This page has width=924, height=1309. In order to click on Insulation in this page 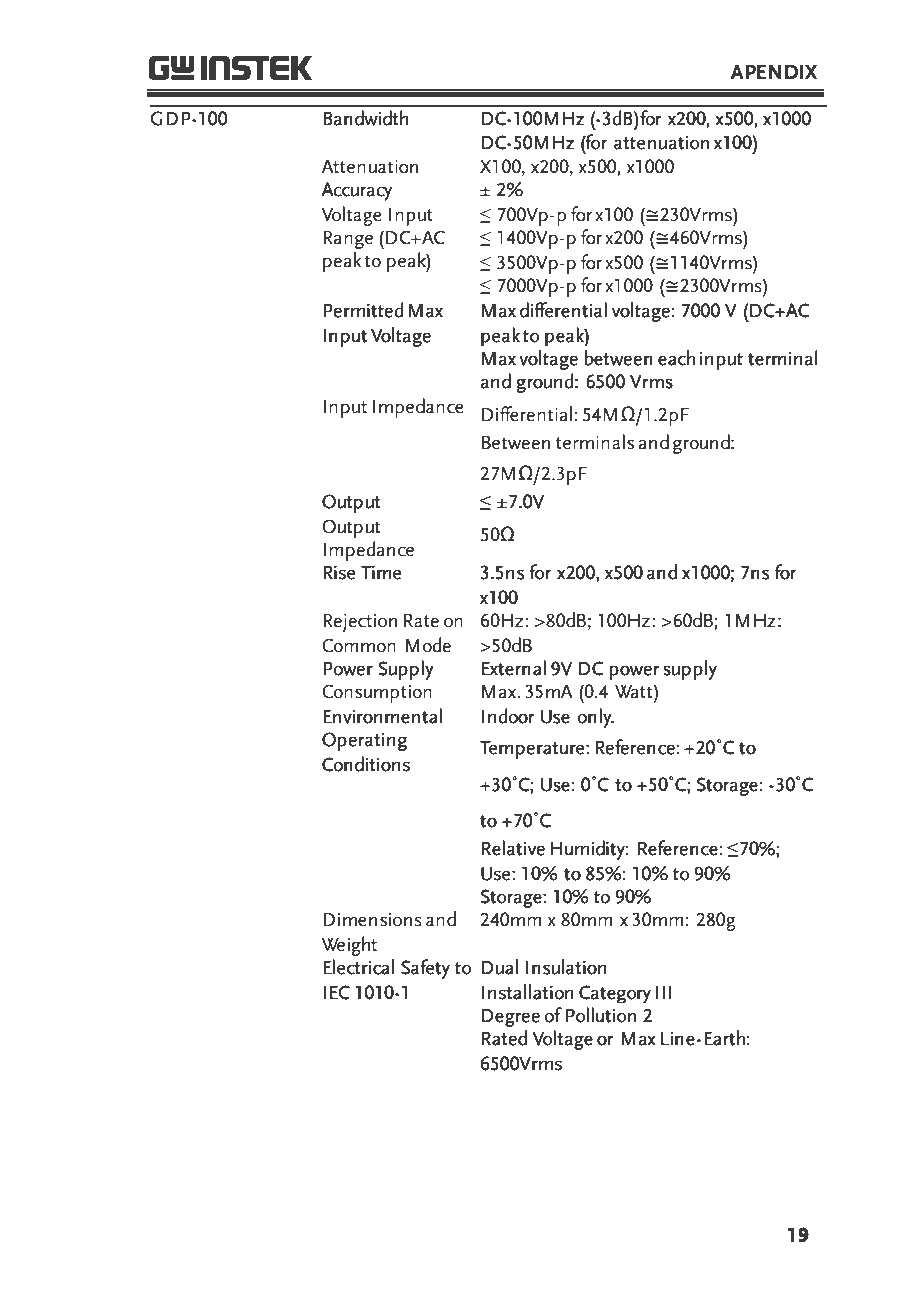, I will do `click(566, 967)`.
